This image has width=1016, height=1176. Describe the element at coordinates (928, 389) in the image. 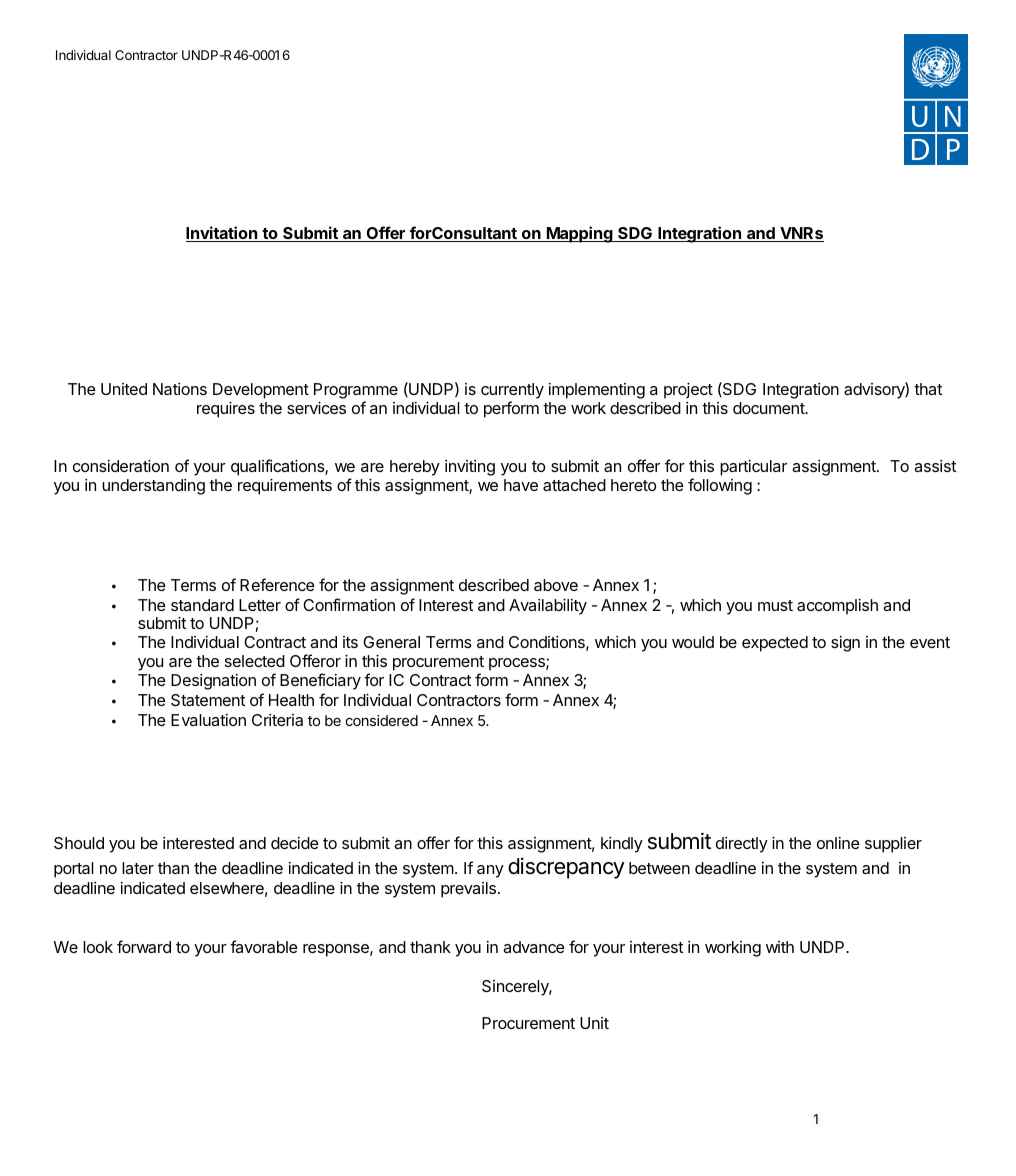

I see `that` at that location.
